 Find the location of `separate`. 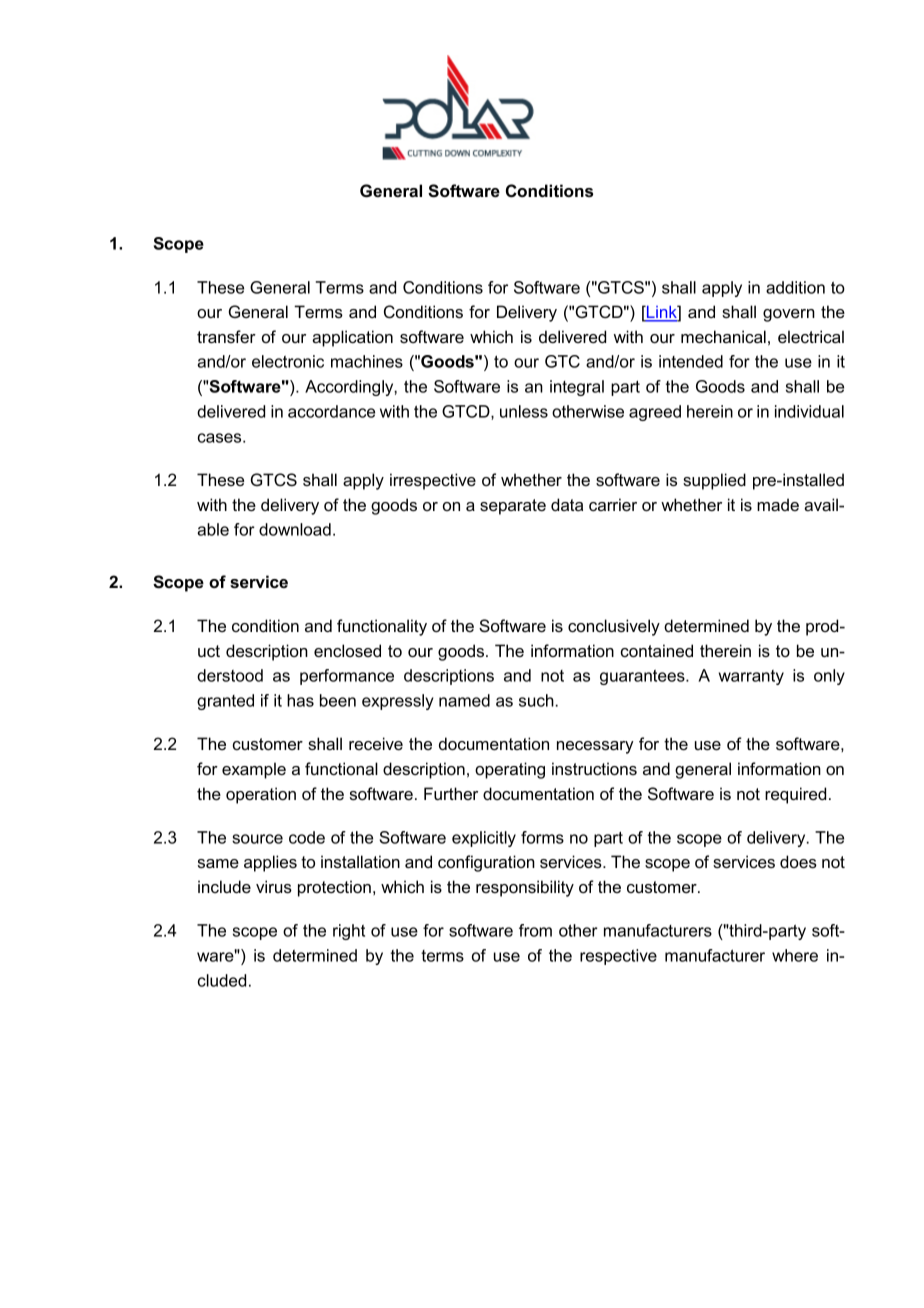

separate is located at coordinates (513, 507).
